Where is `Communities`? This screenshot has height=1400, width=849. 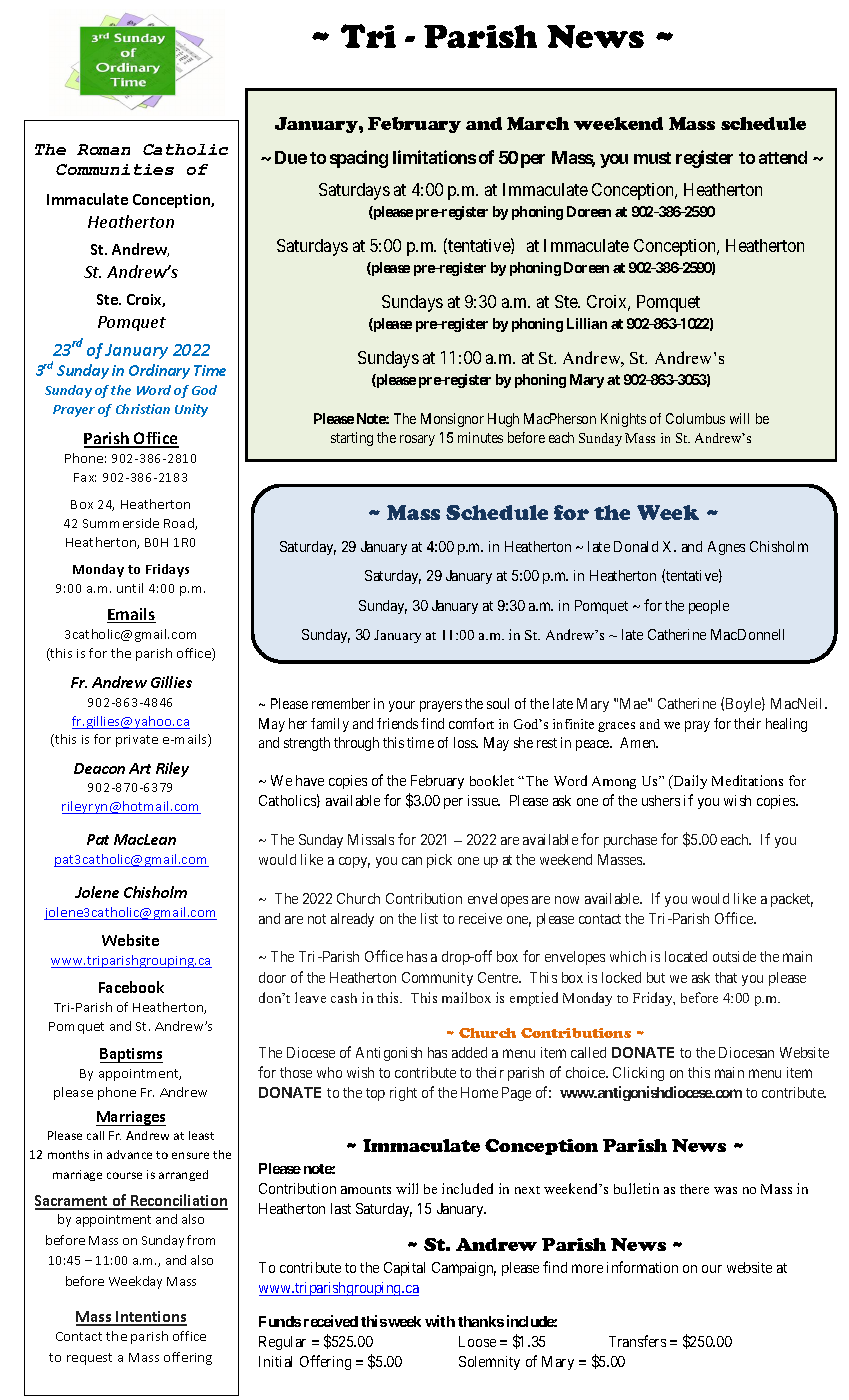 Communities is located at coordinates (115, 169).
